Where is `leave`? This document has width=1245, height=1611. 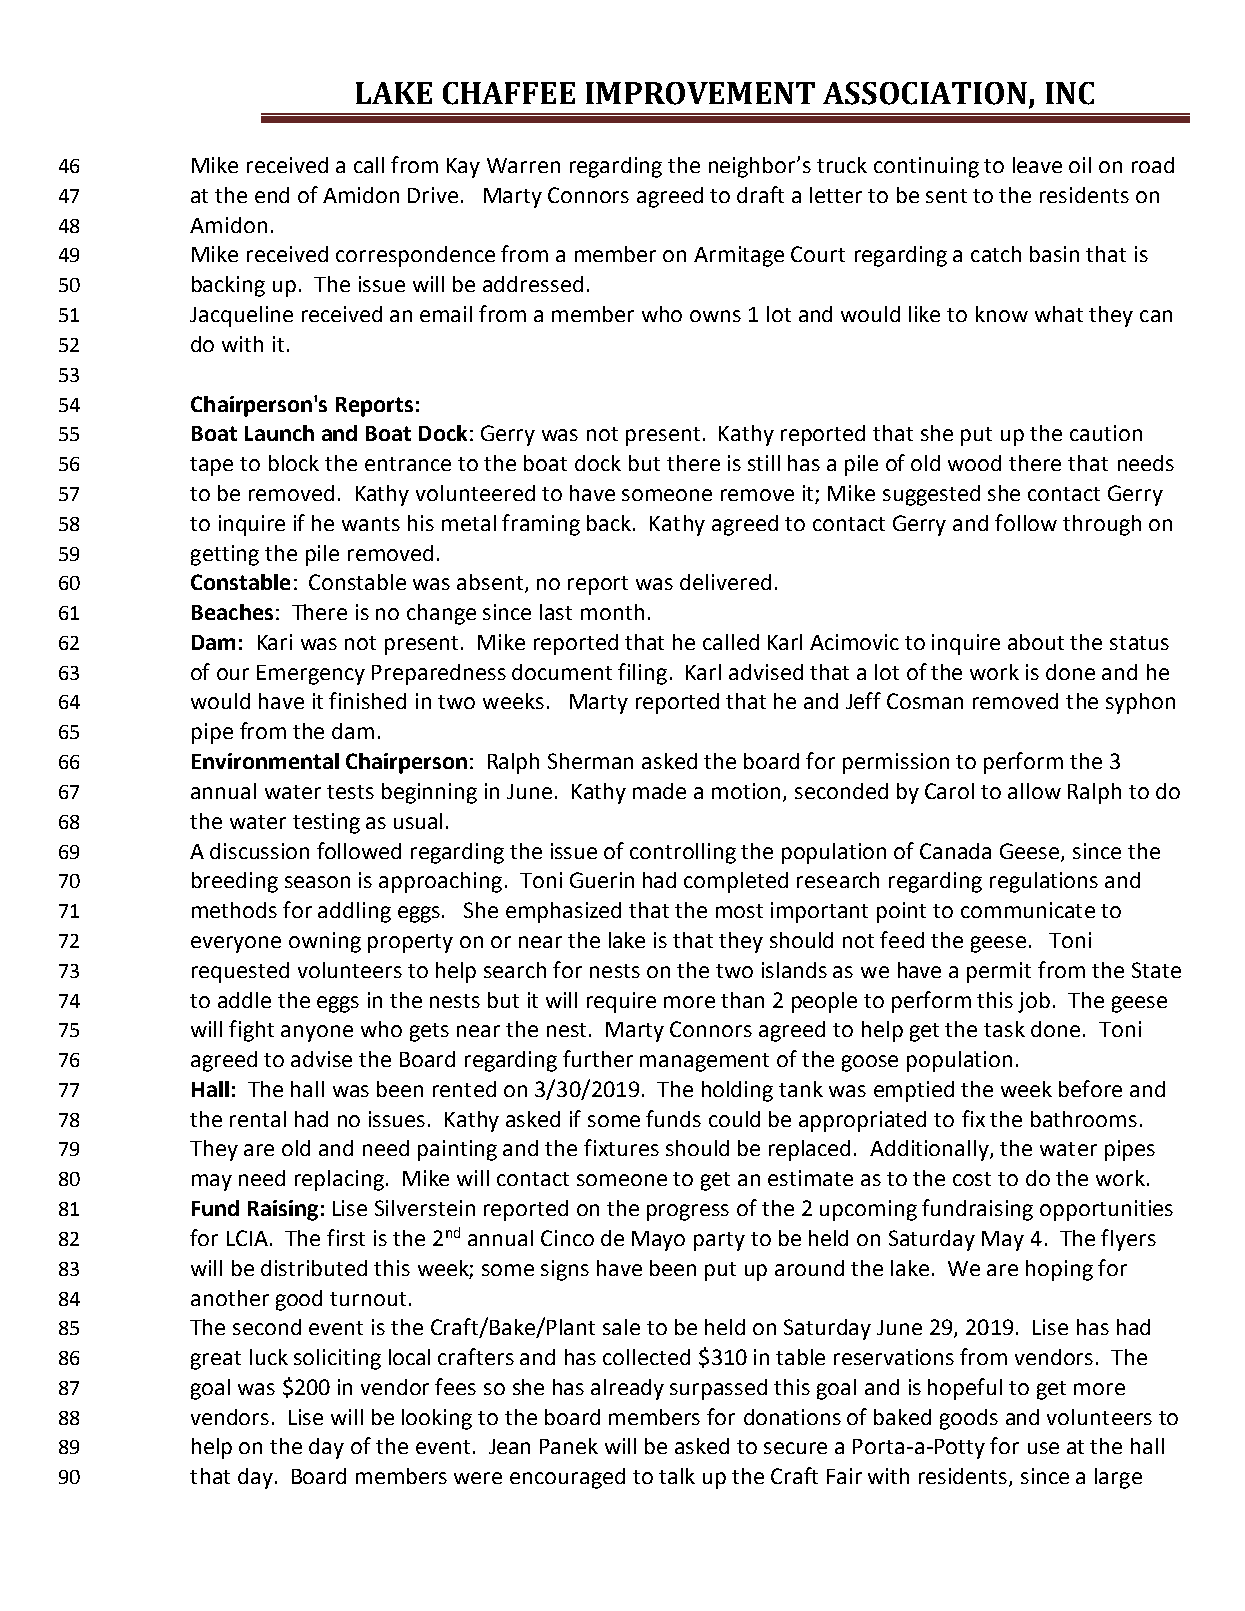
leave is located at coordinates (1037, 165).
